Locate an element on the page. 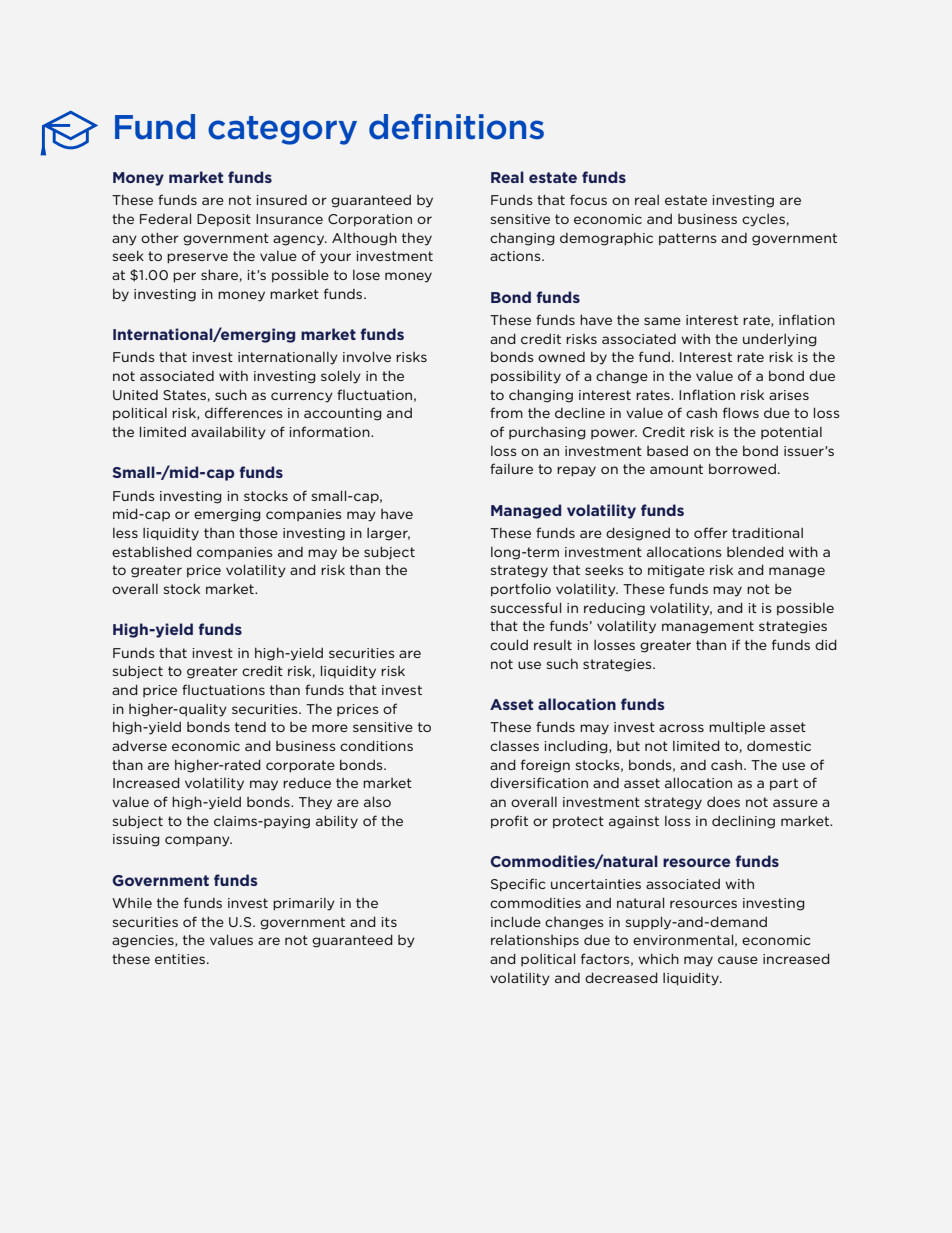 This image has height=1233, width=952. portfolio is located at coordinates (521, 589).
